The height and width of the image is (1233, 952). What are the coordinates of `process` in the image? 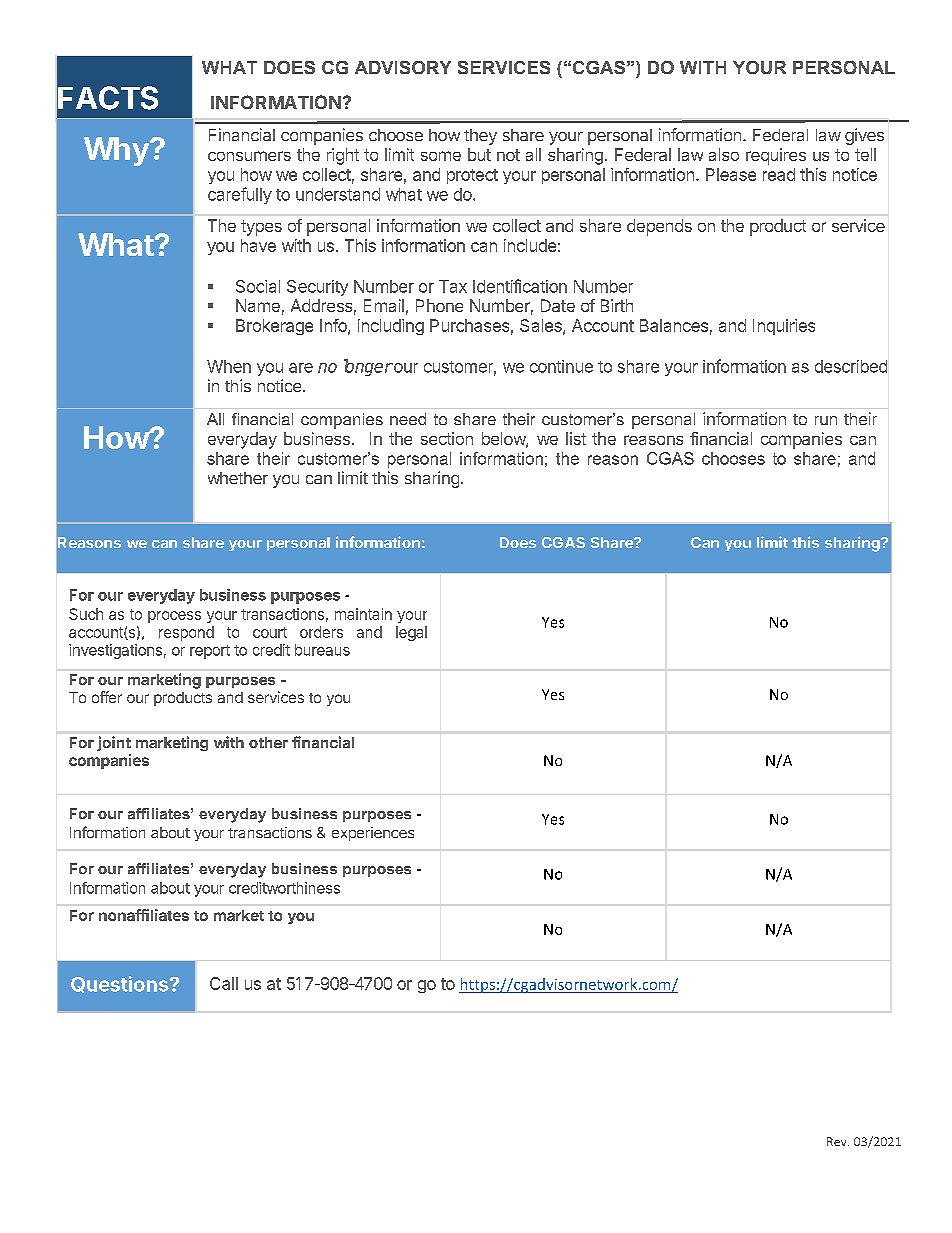 It's located at (174, 617).
